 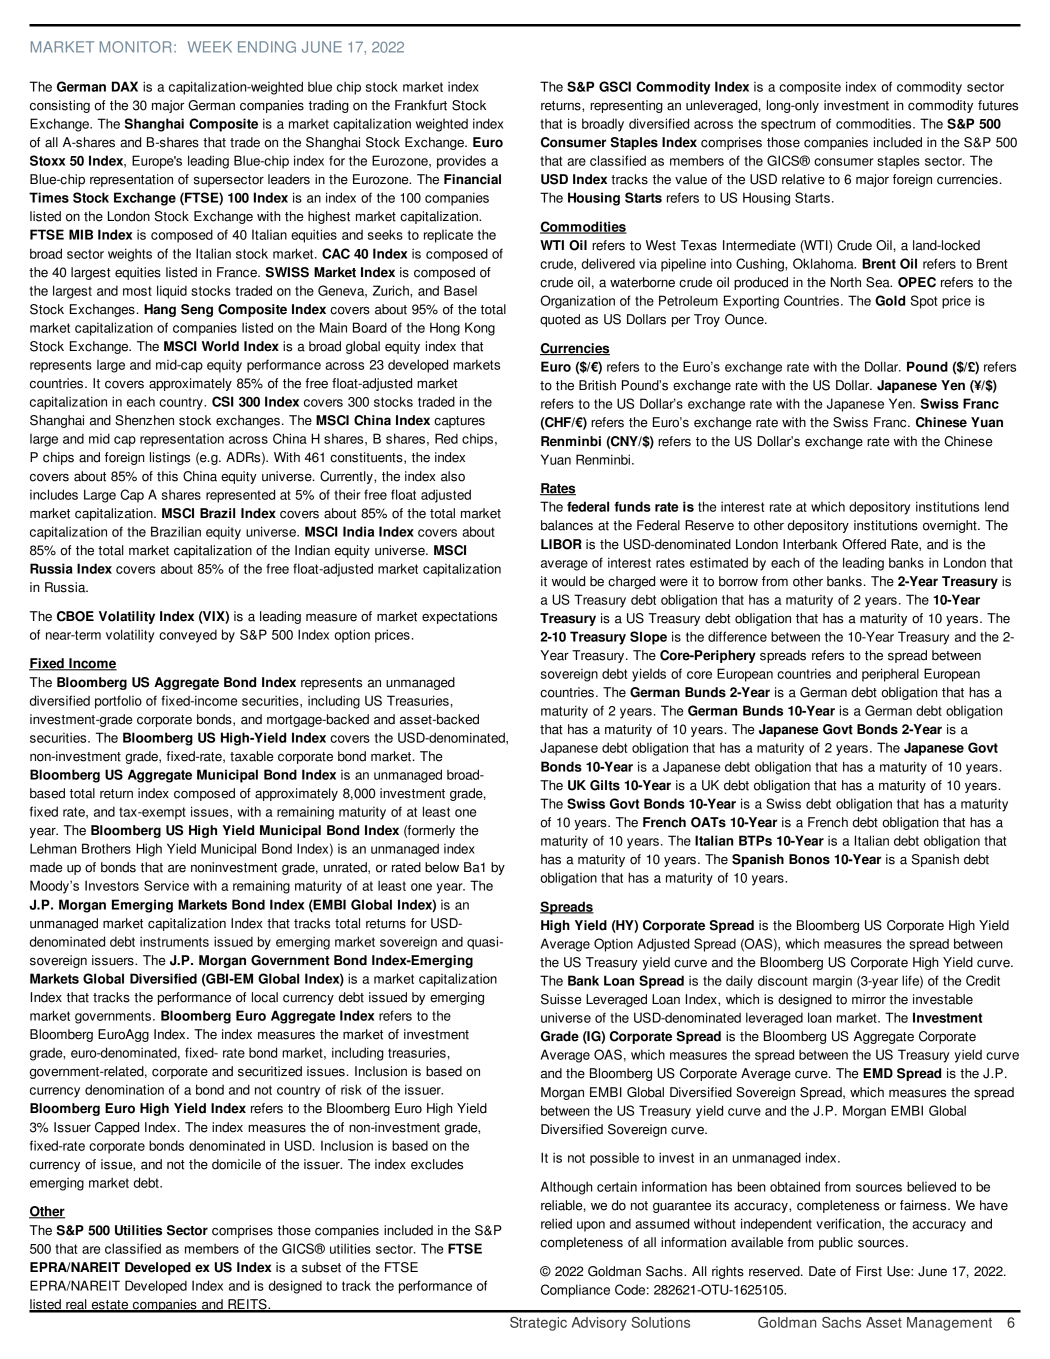 What do you see at coordinates (110, 1306) in the page?
I see `estate` at bounding box center [110, 1306].
